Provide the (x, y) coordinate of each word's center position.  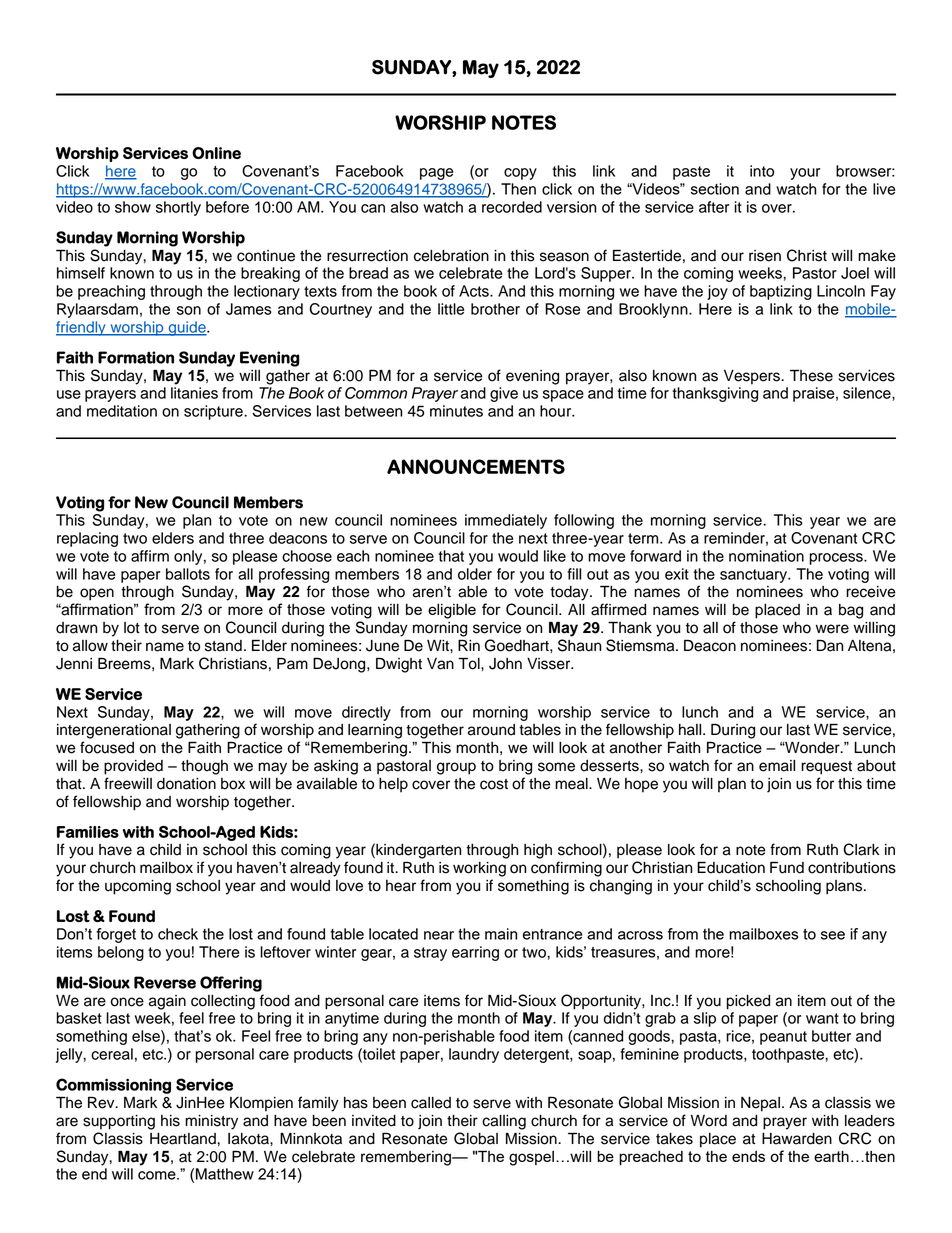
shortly (178, 208)
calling (504, 1122)
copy (520, 174)
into (762, 171)
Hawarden (797, 1139)
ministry (211, 1122)
